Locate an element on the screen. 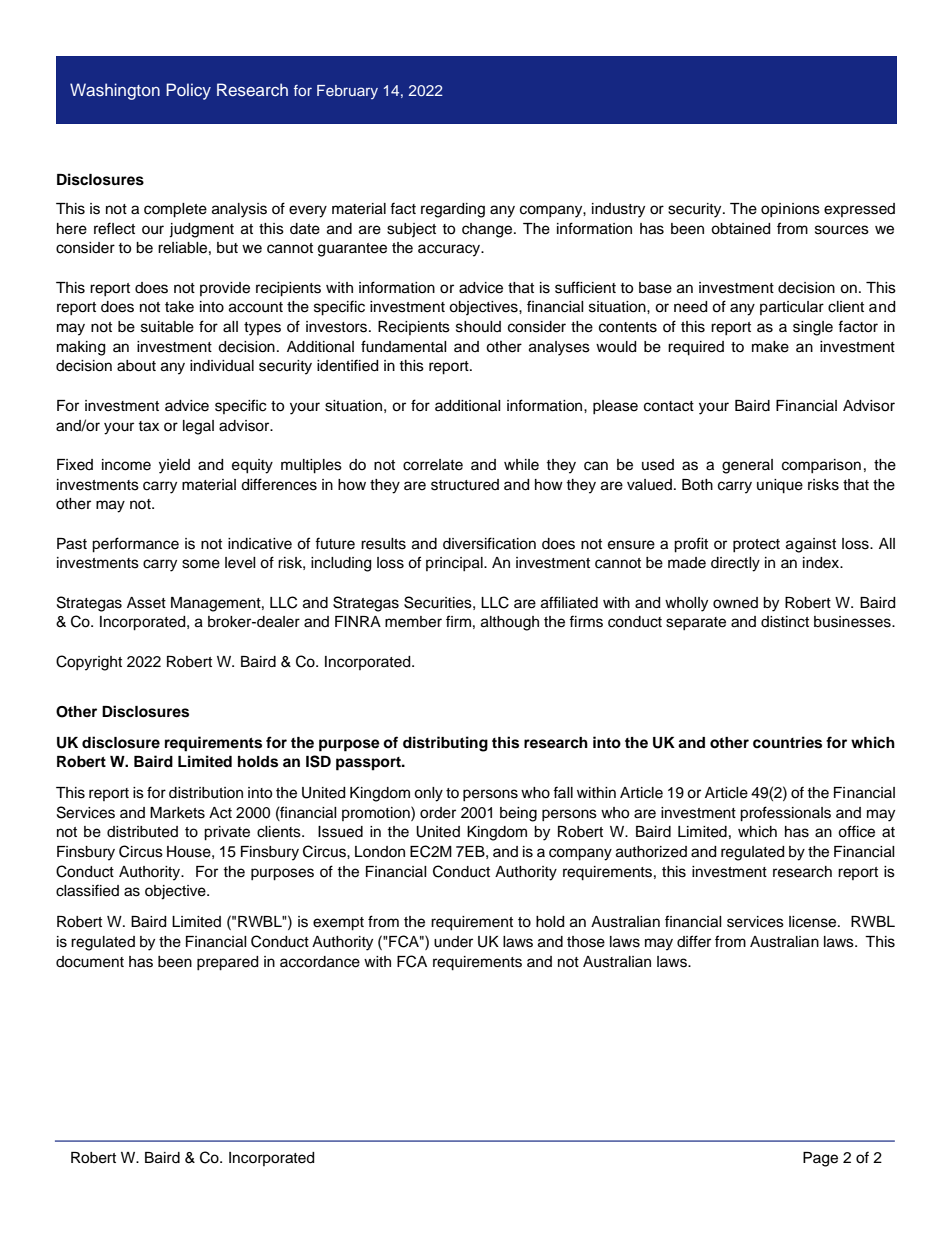  February is located at coordinates (347, 92).
